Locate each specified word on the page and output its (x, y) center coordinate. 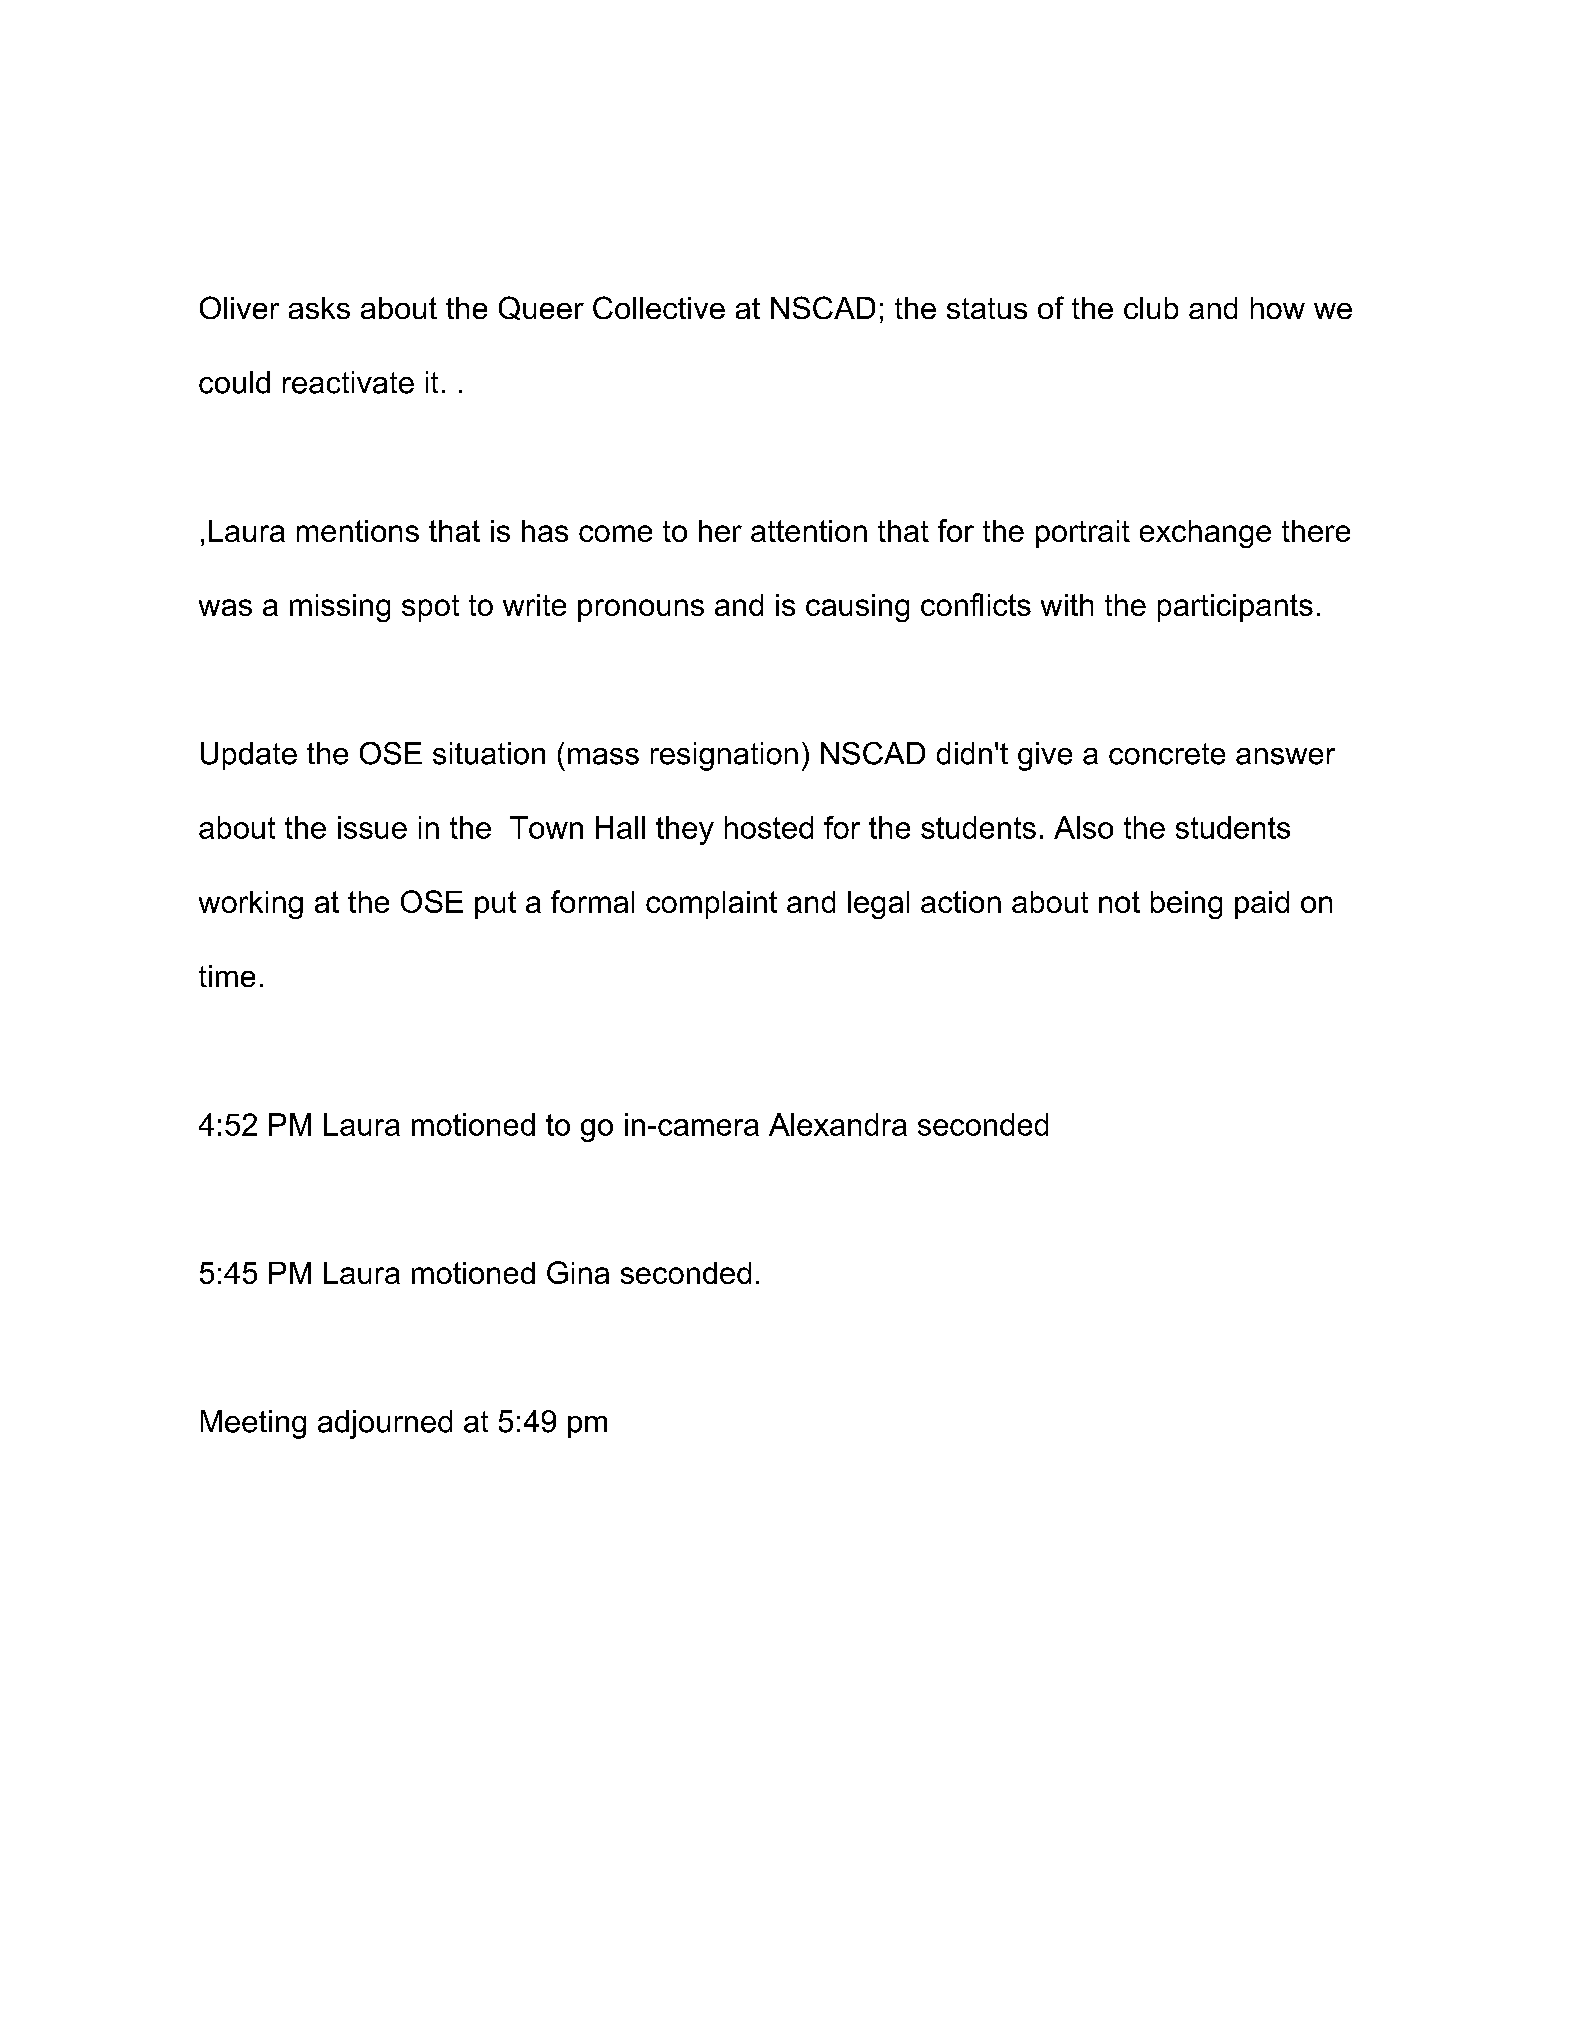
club (1151, 308)
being (1186, 905)
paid (1262, 905)
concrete (1167, 754)
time (227, 976)
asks (319, 308)
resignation (724, 756)
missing (340, 608)
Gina (578, 1272)
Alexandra (838, 1124)
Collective (659, 307)
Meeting (253, 1424)
